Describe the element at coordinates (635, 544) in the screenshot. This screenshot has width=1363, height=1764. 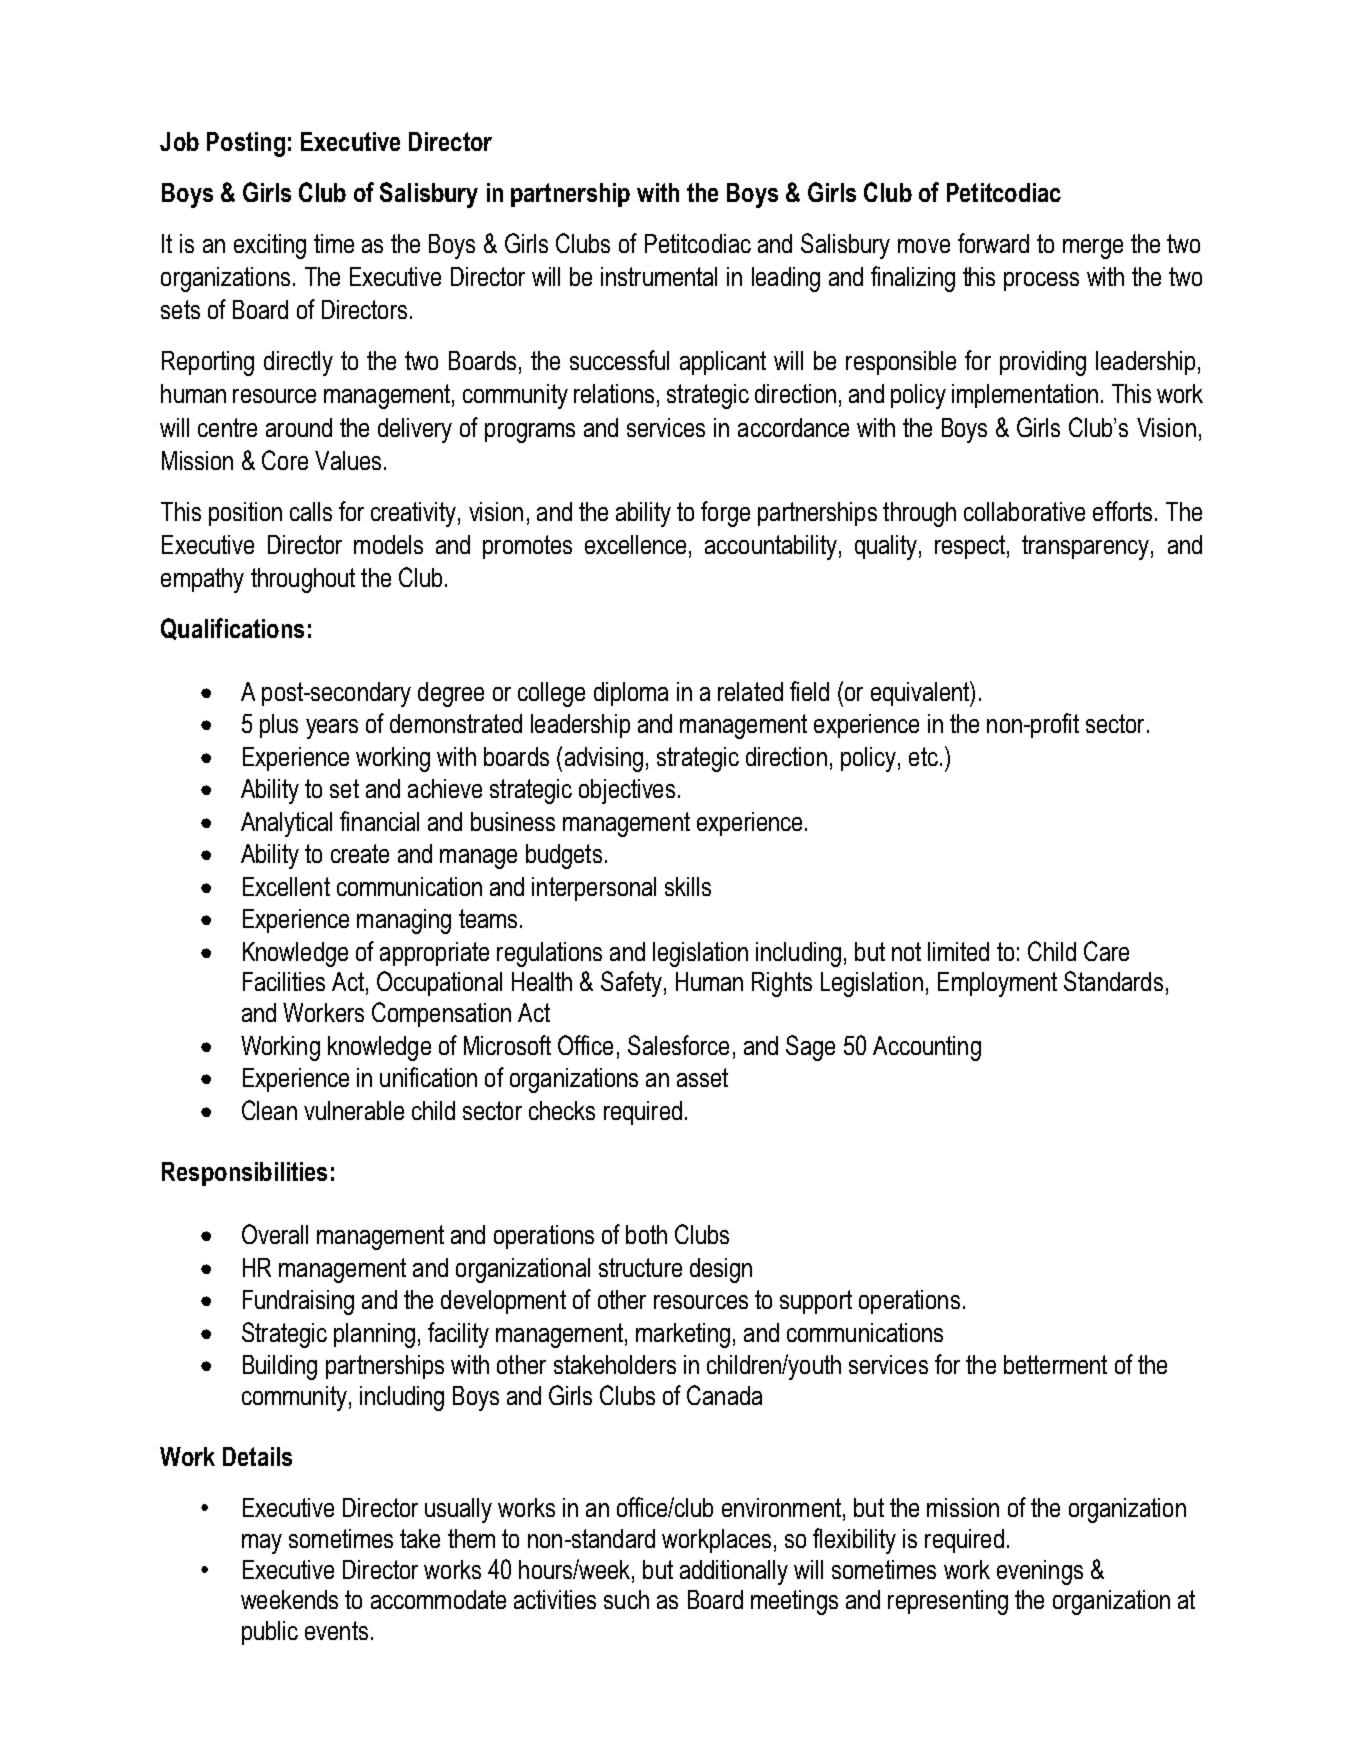
I see `excellence` at that location.
